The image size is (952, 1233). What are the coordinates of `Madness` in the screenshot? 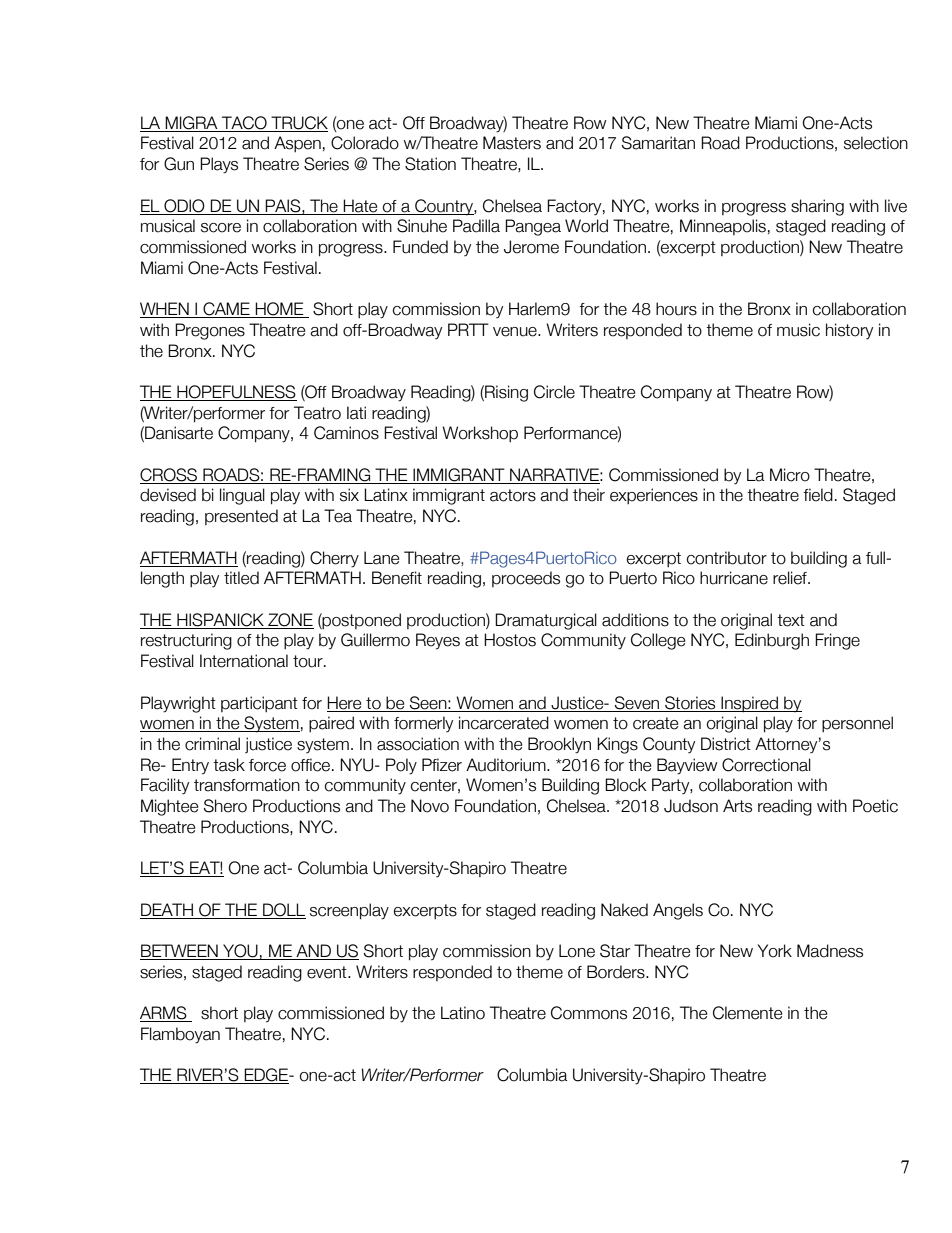 It's located at (830, 951).
